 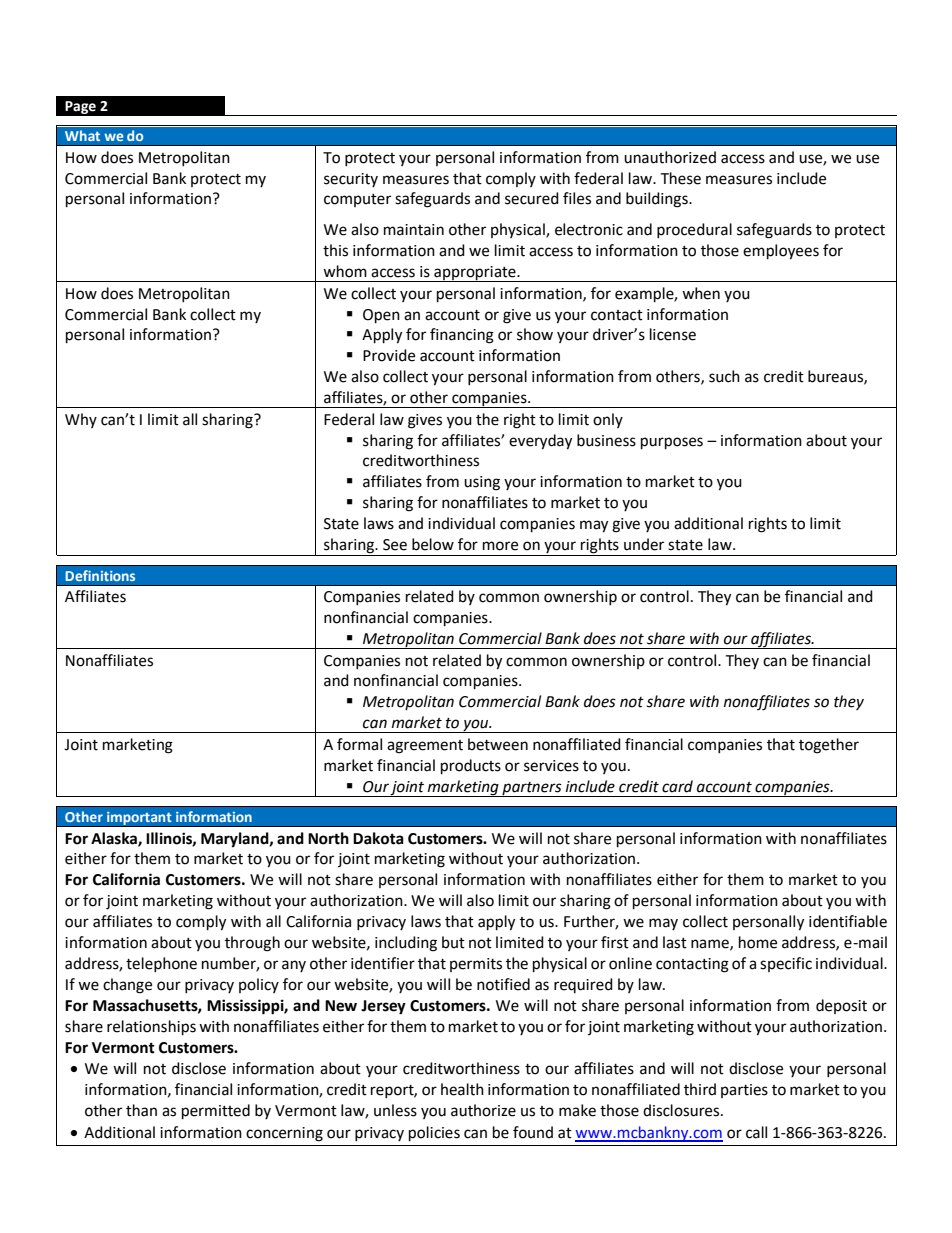 I want to click on than, so click(x=141, y=1110).
